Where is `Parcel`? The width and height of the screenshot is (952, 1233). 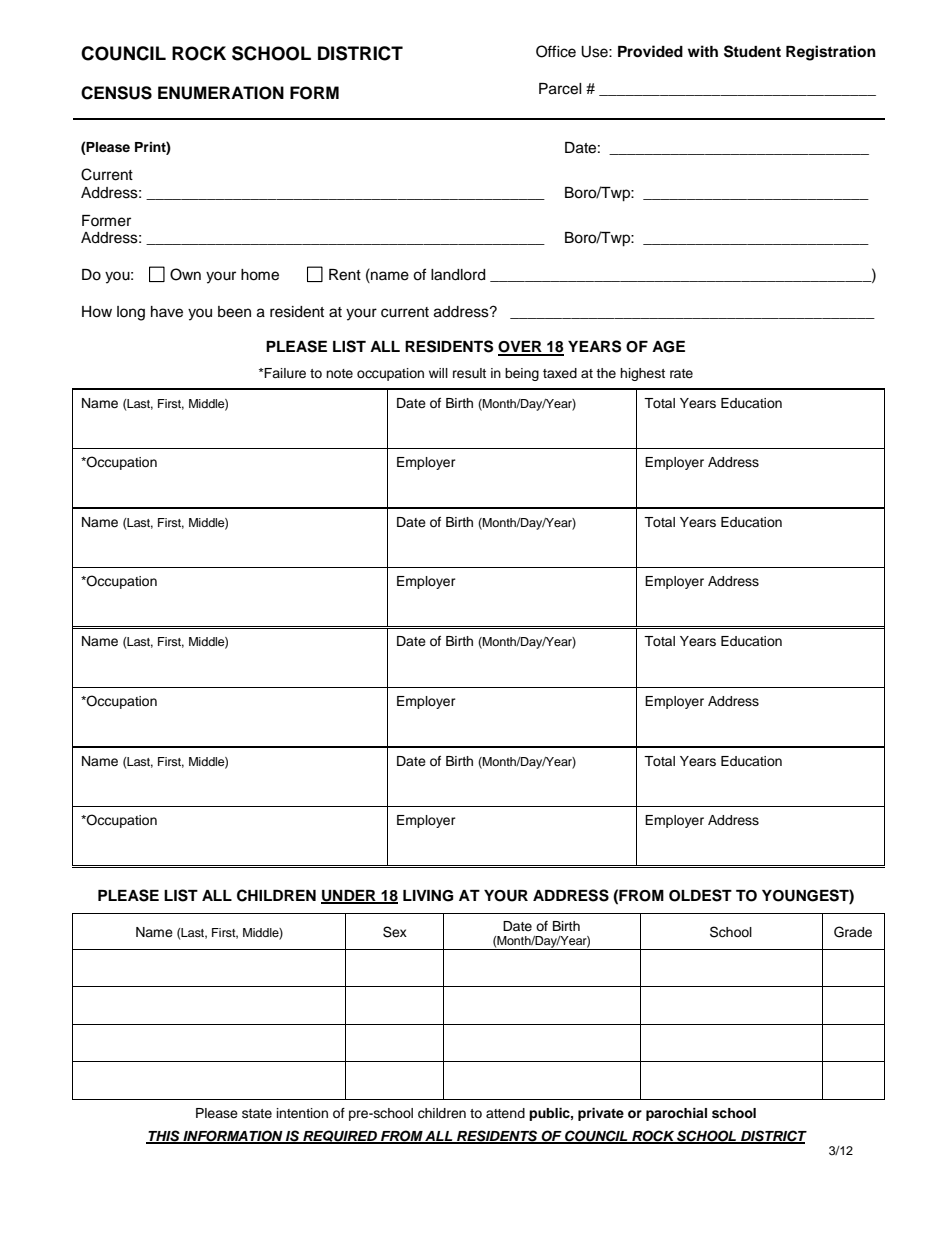
Parcel is located at coordinates (560, 89).
